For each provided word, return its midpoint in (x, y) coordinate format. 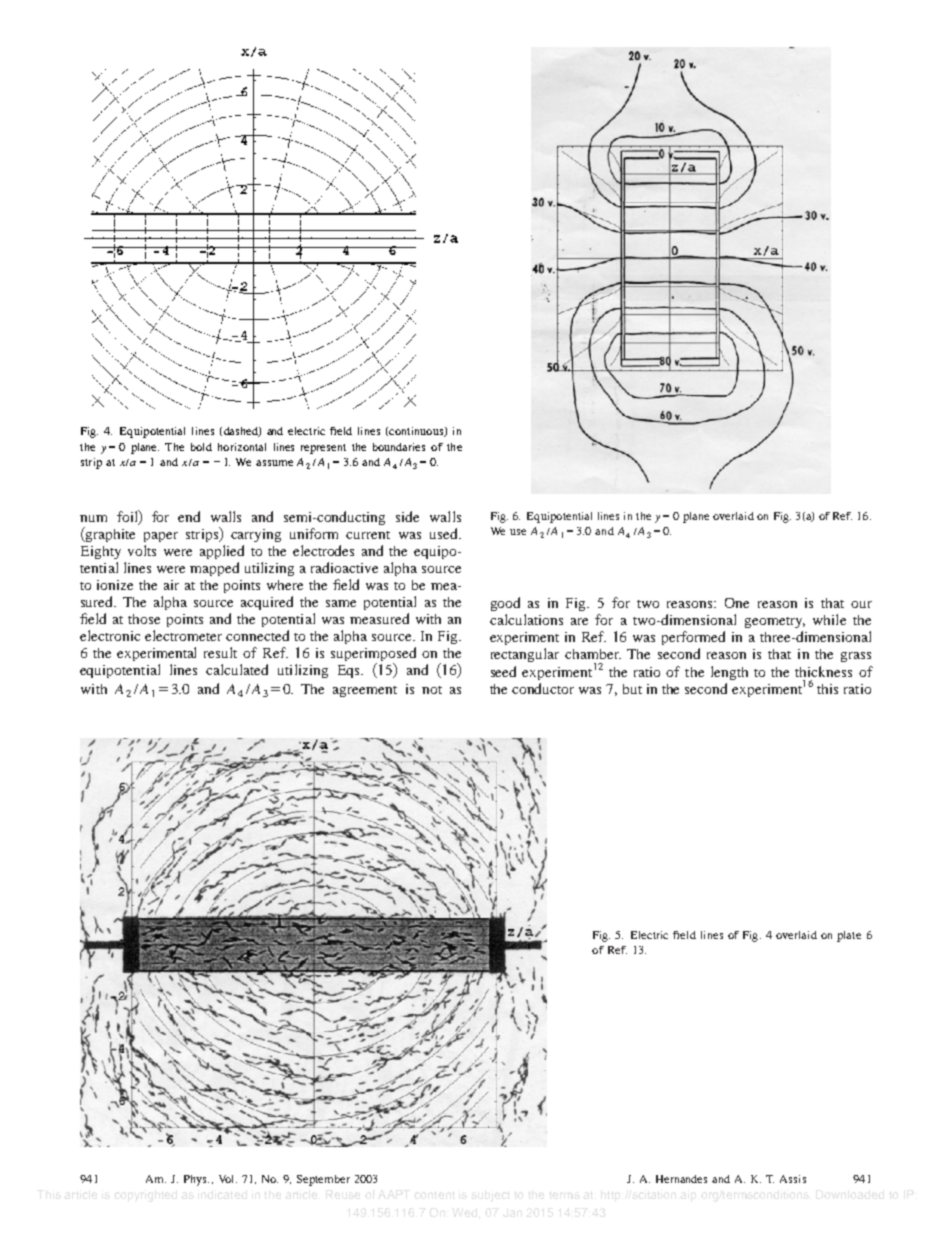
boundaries (399, 447)
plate (849, 936)
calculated (237, 669)
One (737, 603)
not (432, 690)
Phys (196, 1180)
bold (201, 447)
